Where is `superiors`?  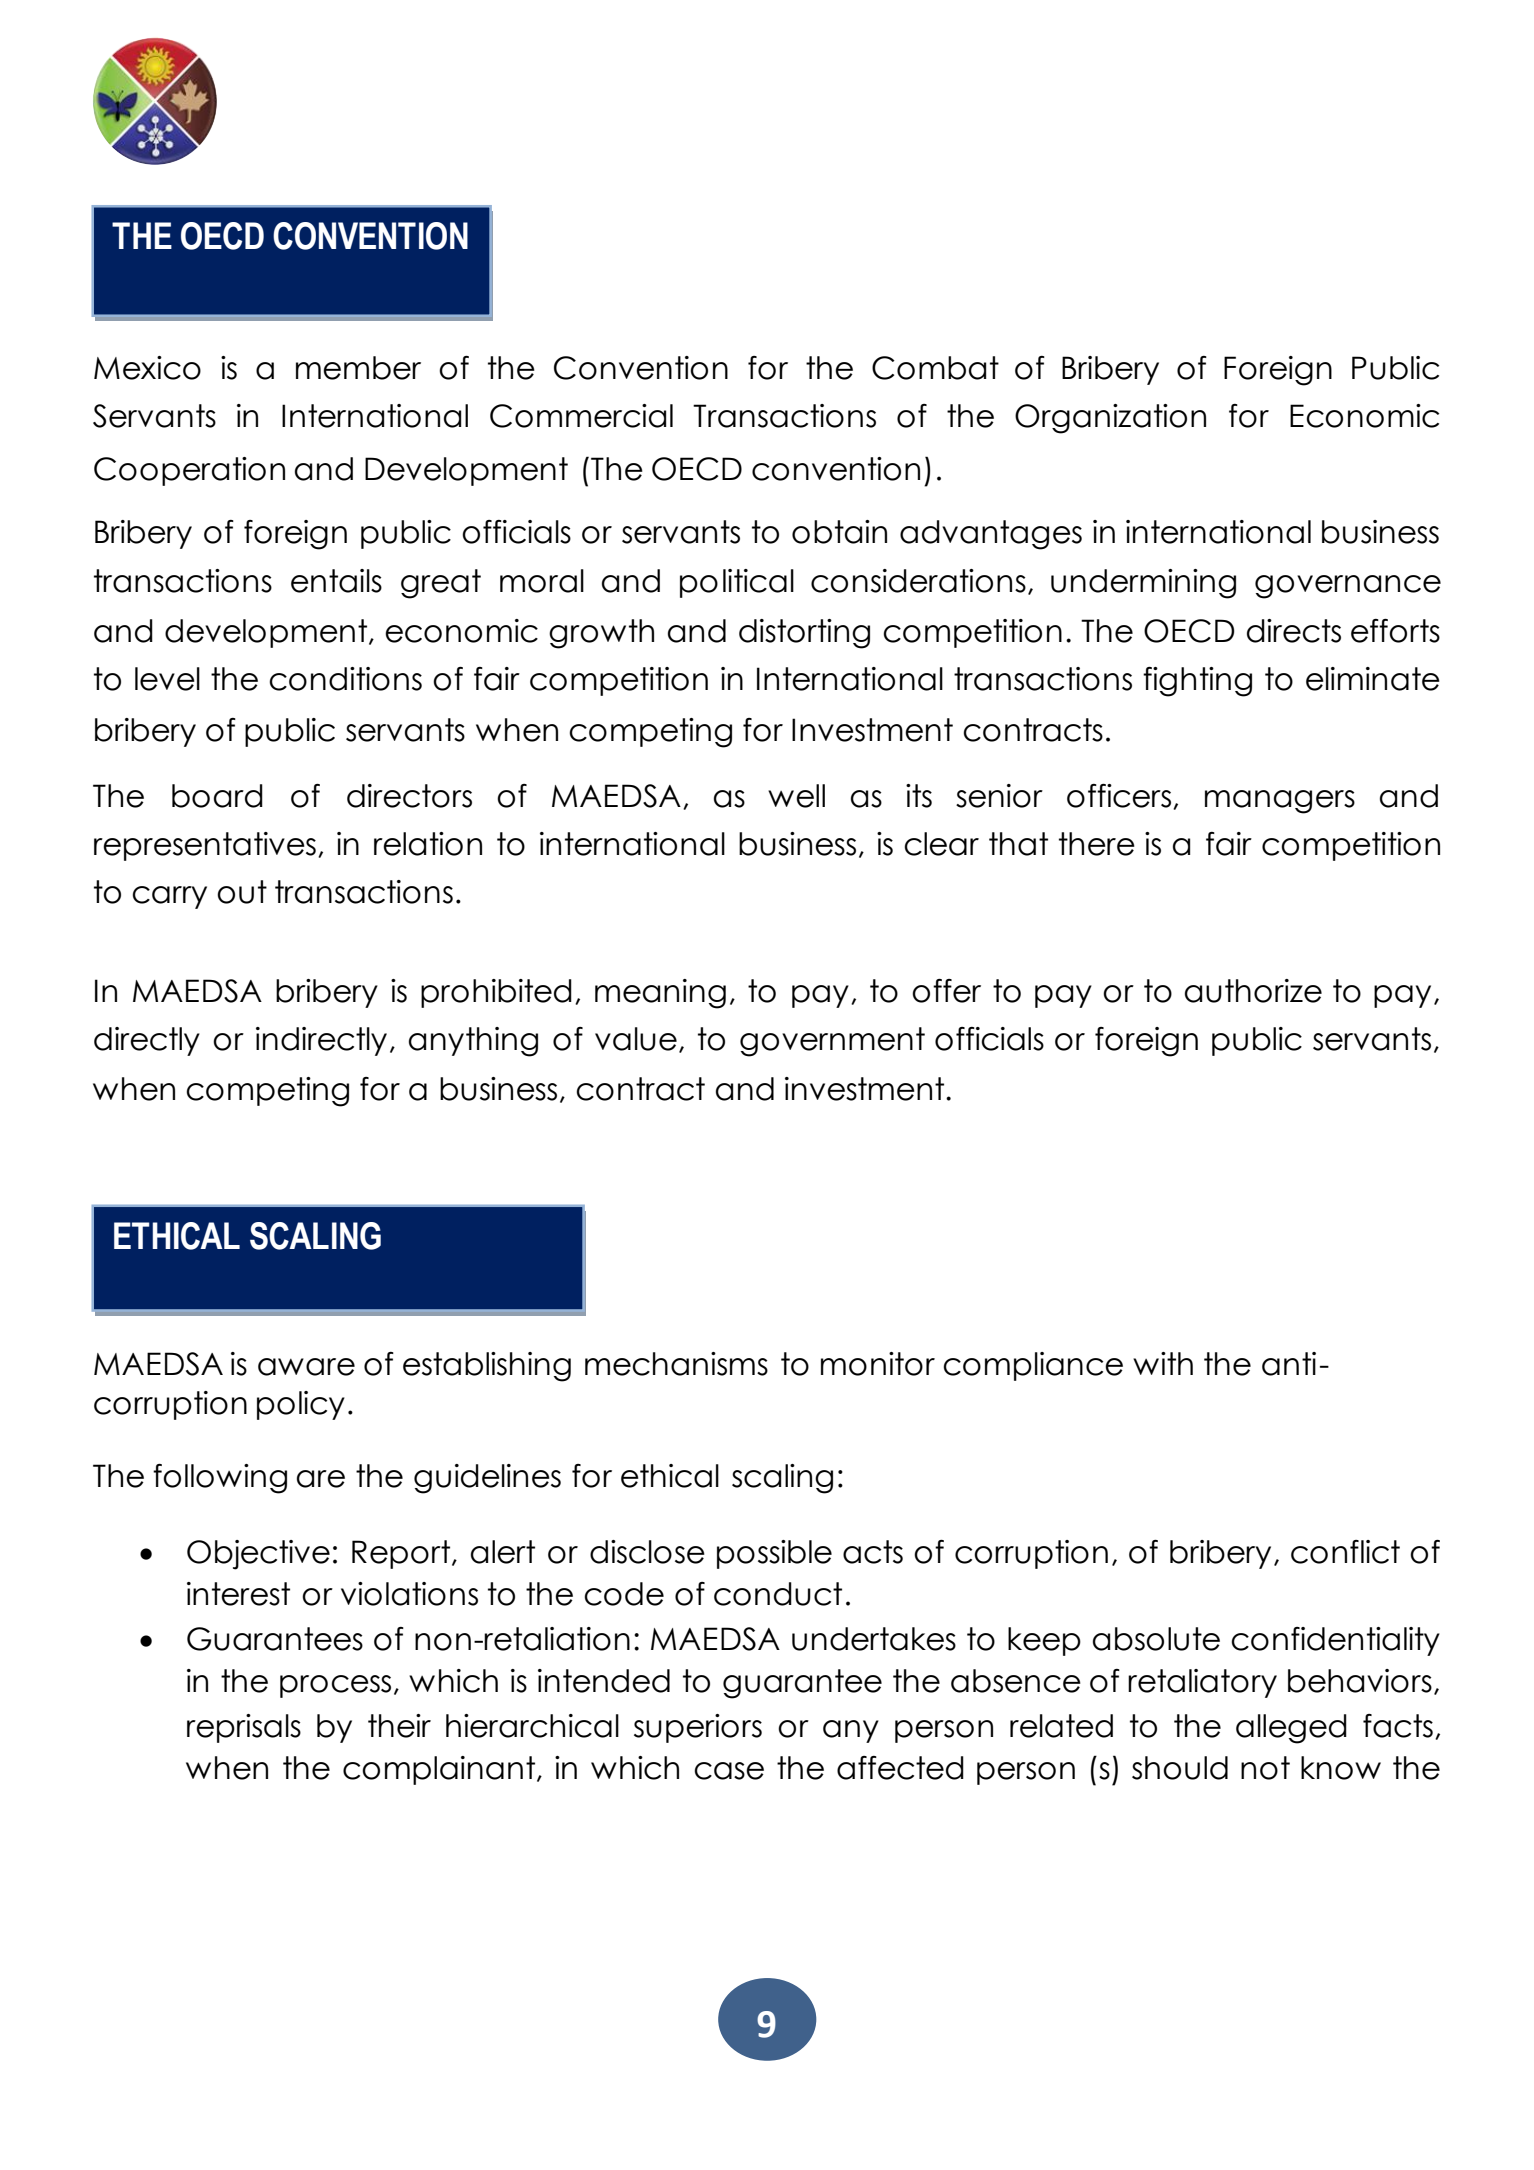 superiors is located at coordinates (698, 1728).
